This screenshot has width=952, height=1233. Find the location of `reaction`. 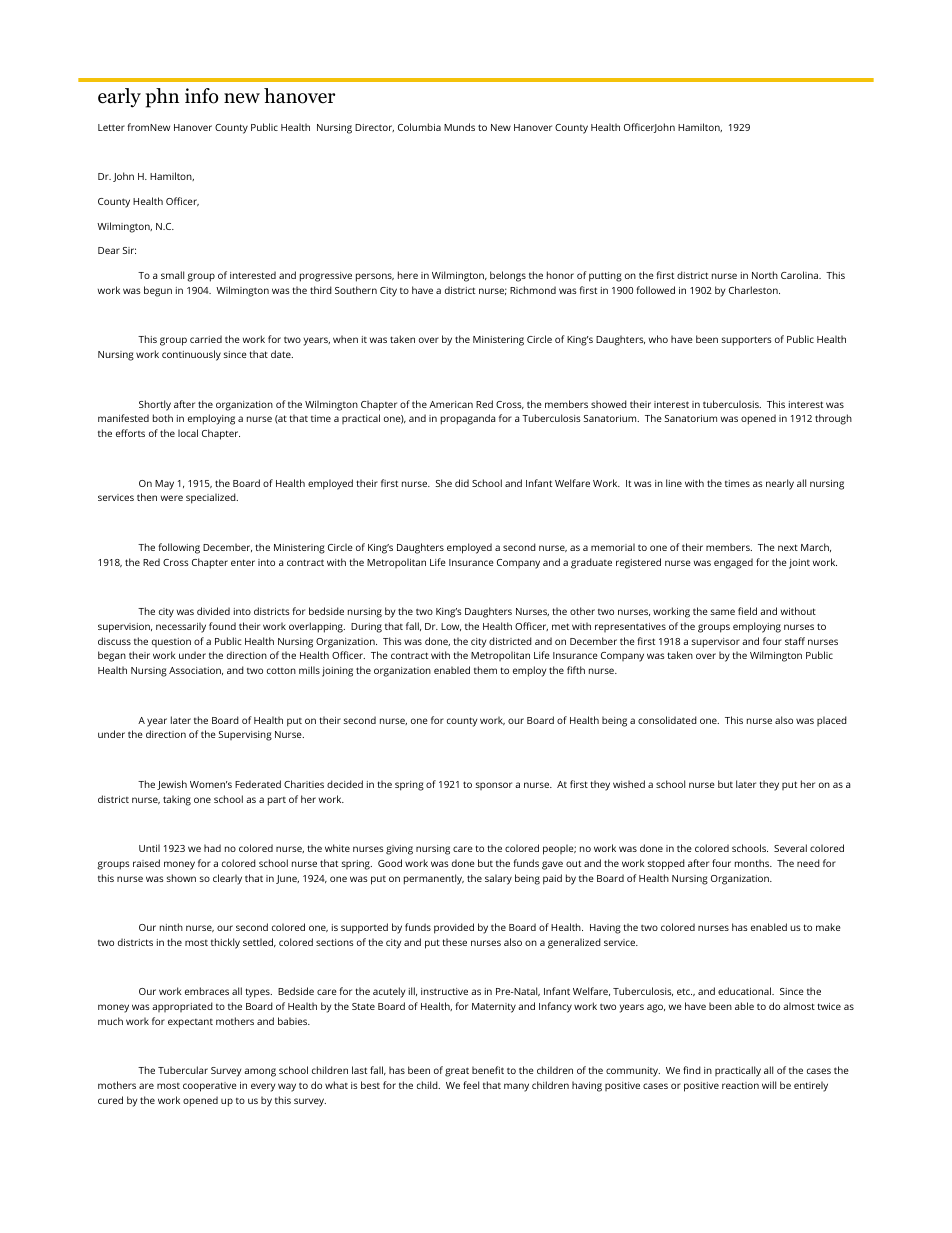

reaction is located at coordinates (740, 1085).
